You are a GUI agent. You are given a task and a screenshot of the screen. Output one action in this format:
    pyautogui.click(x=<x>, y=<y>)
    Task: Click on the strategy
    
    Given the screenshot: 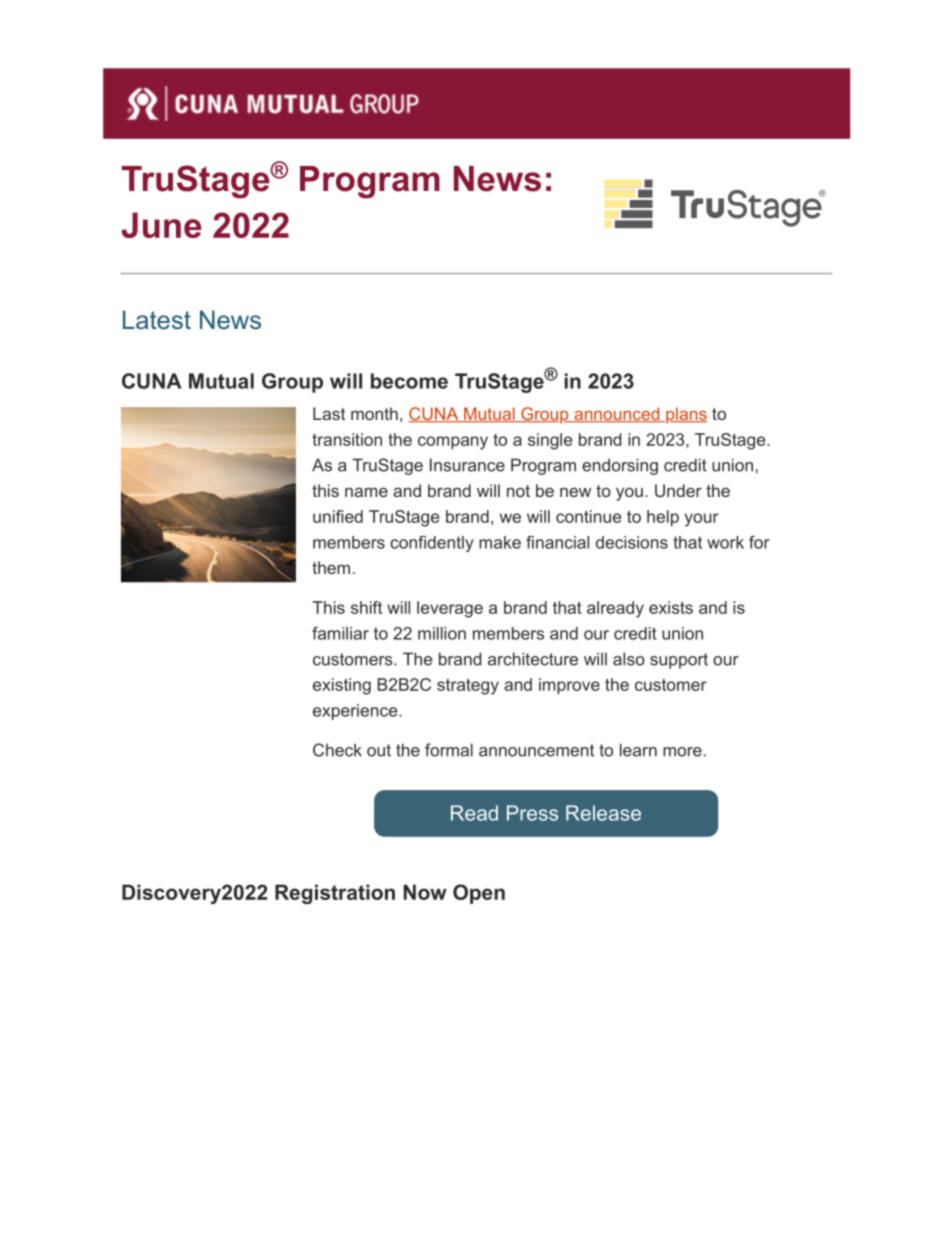 What is the action you would take?
    pyautogui.click(x=468, y=687)
